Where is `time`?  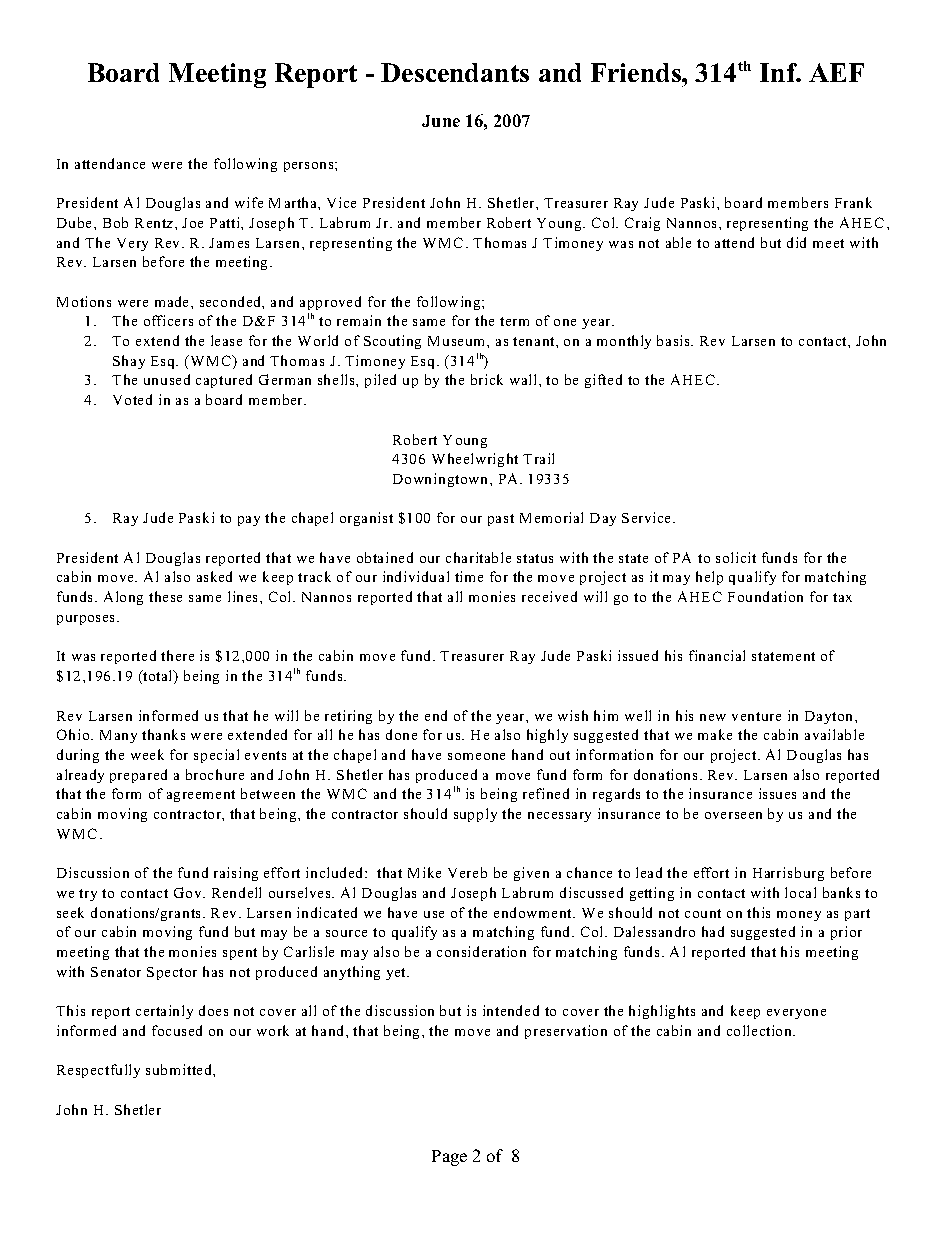
time is located at coordinates (469, 576).
